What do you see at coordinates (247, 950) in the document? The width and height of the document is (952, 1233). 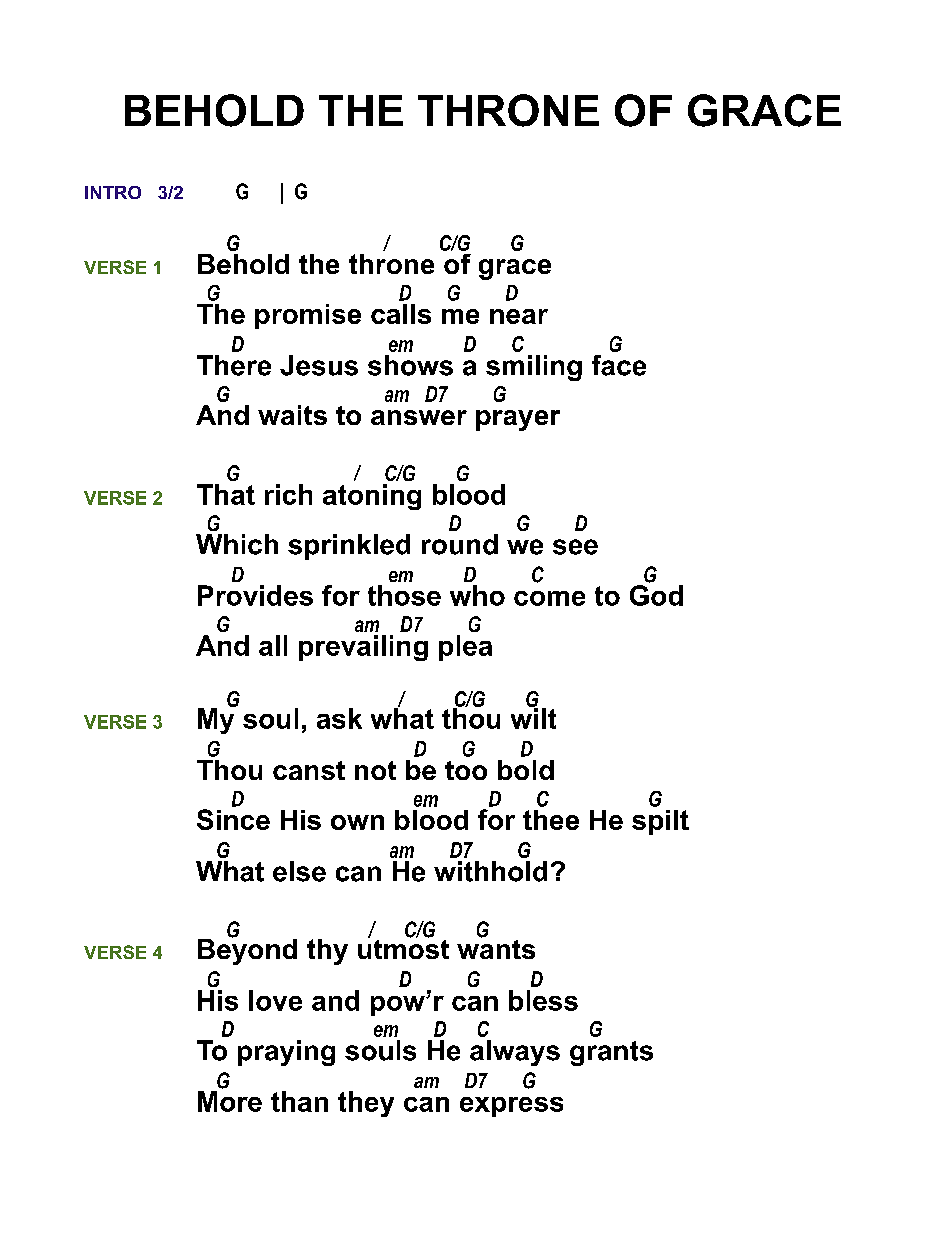 I see `Beyond` at bounding box center [247, 950].
